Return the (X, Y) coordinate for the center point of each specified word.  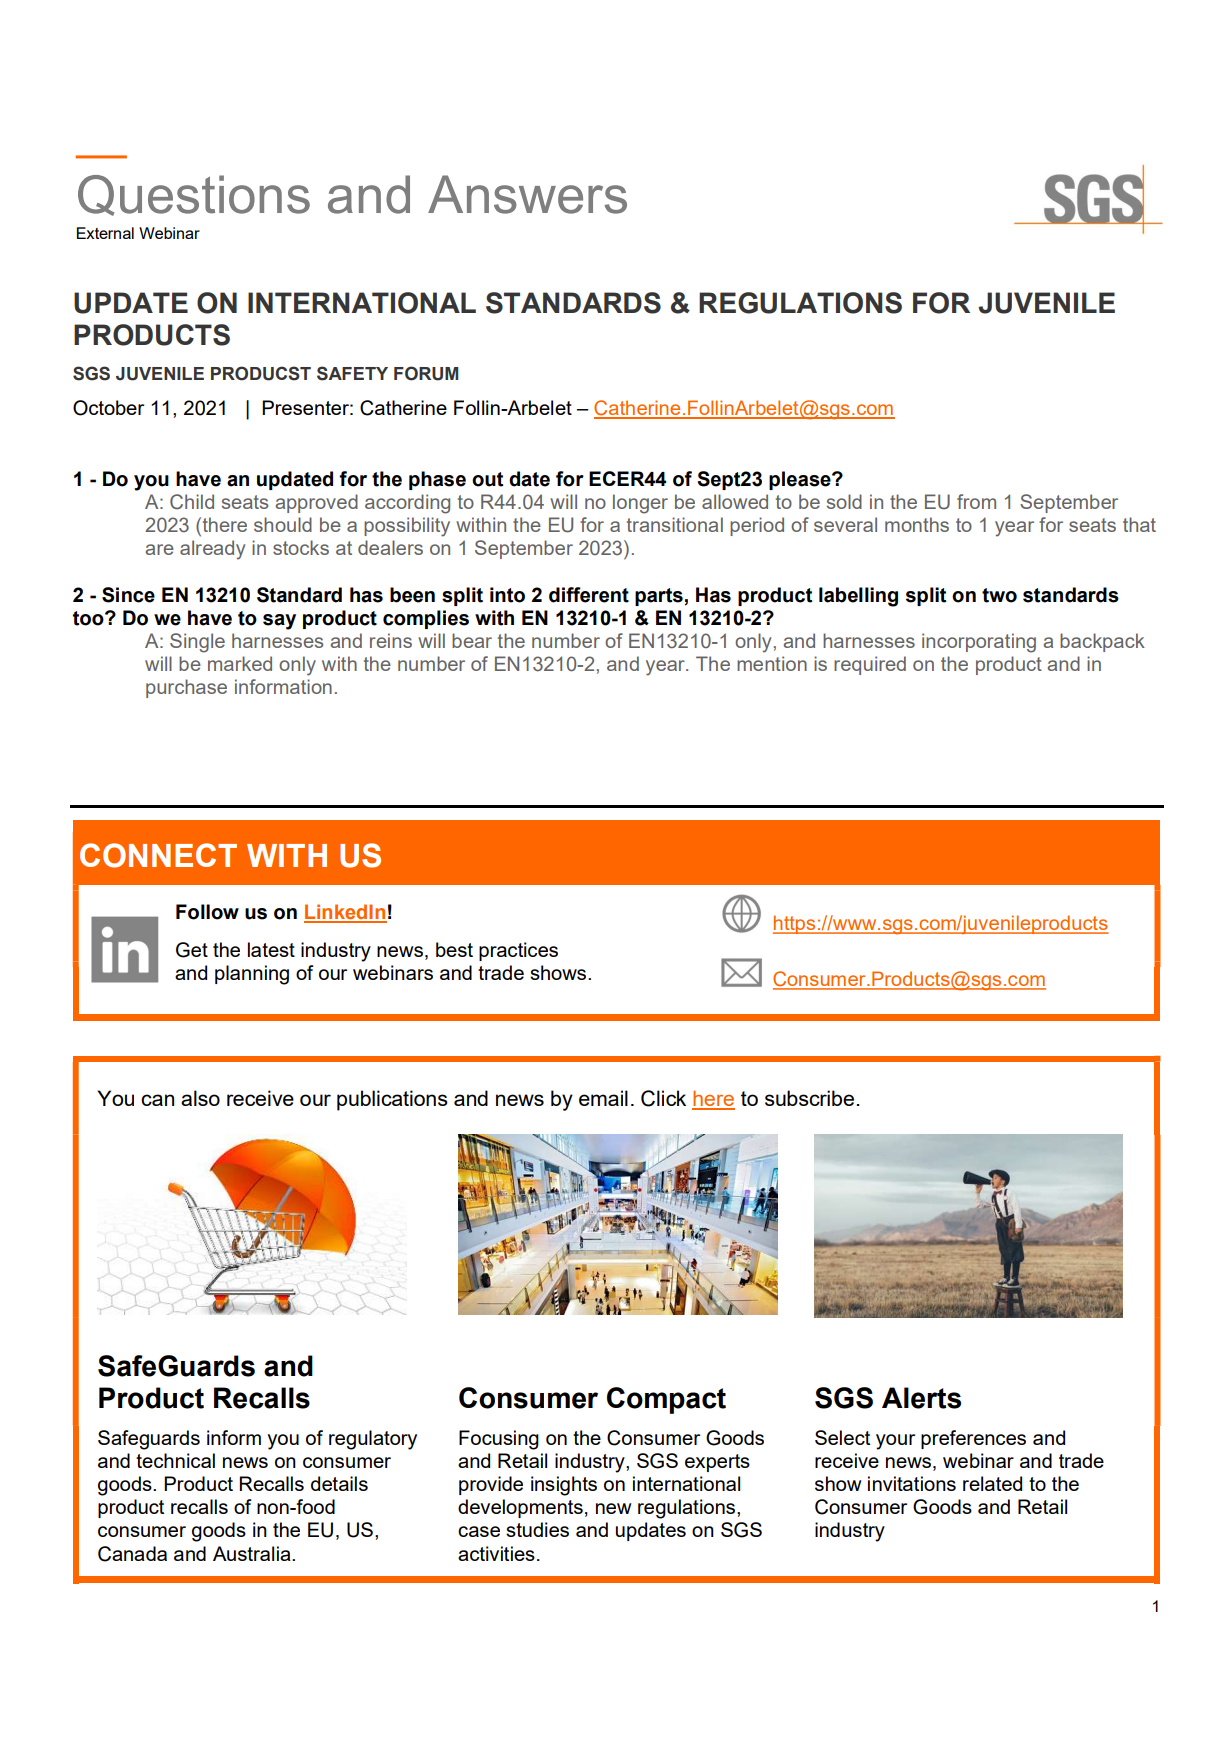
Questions (194, 195)
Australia (253, 1553)
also (200, 1098)
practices (518, 951)
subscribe (809, 1098)
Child (192, 502)
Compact (666, 1400)
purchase (186, 688)
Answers (527, 194)
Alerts (921, 1398)
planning (252, 975)
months (917, 524)
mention (772, 663)
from (976, 501)
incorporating (979, 643)
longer (640, 504)
